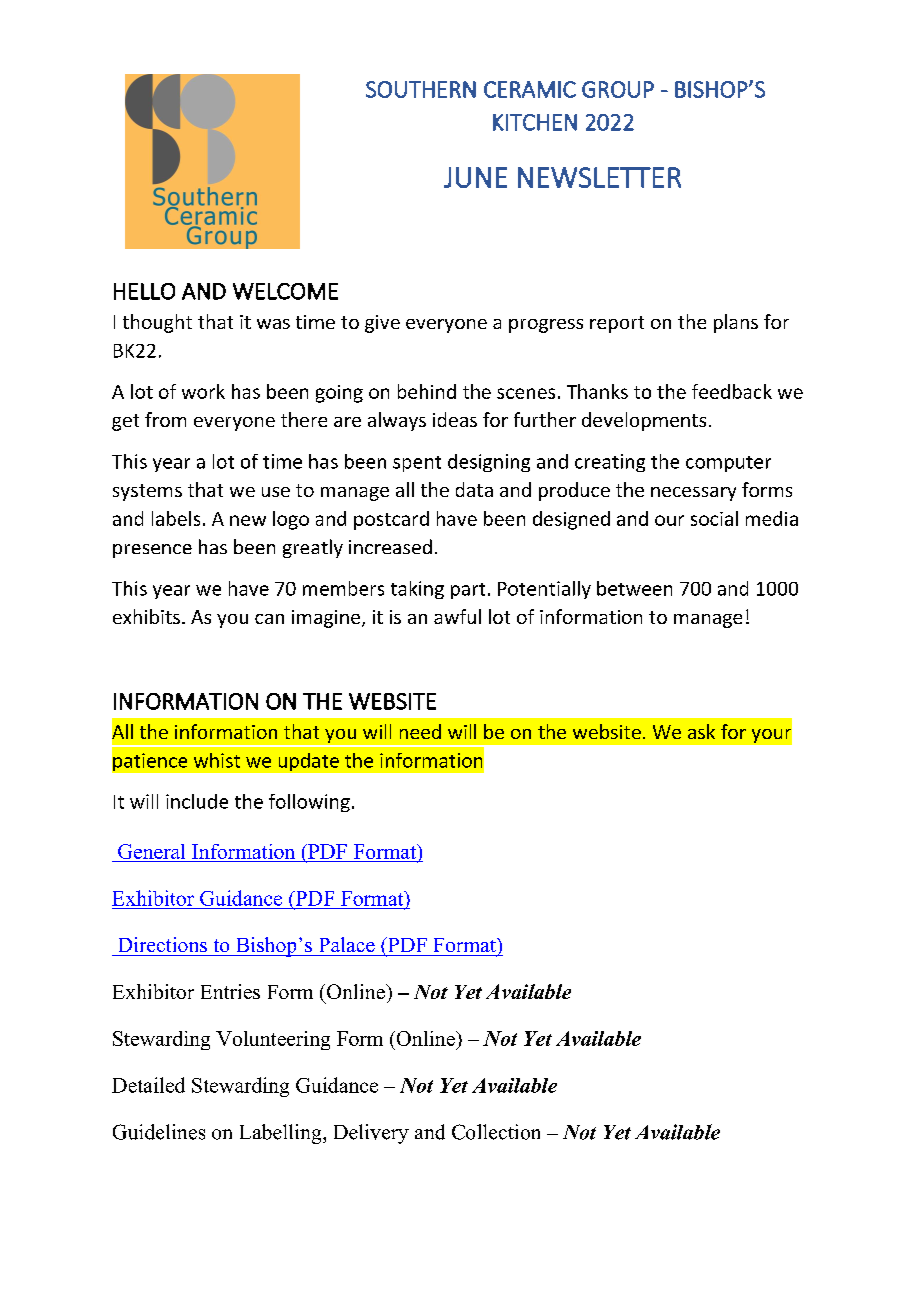  Describe the element at coordinates (701, 731) in the screenshot. I see `ask` at that location.
